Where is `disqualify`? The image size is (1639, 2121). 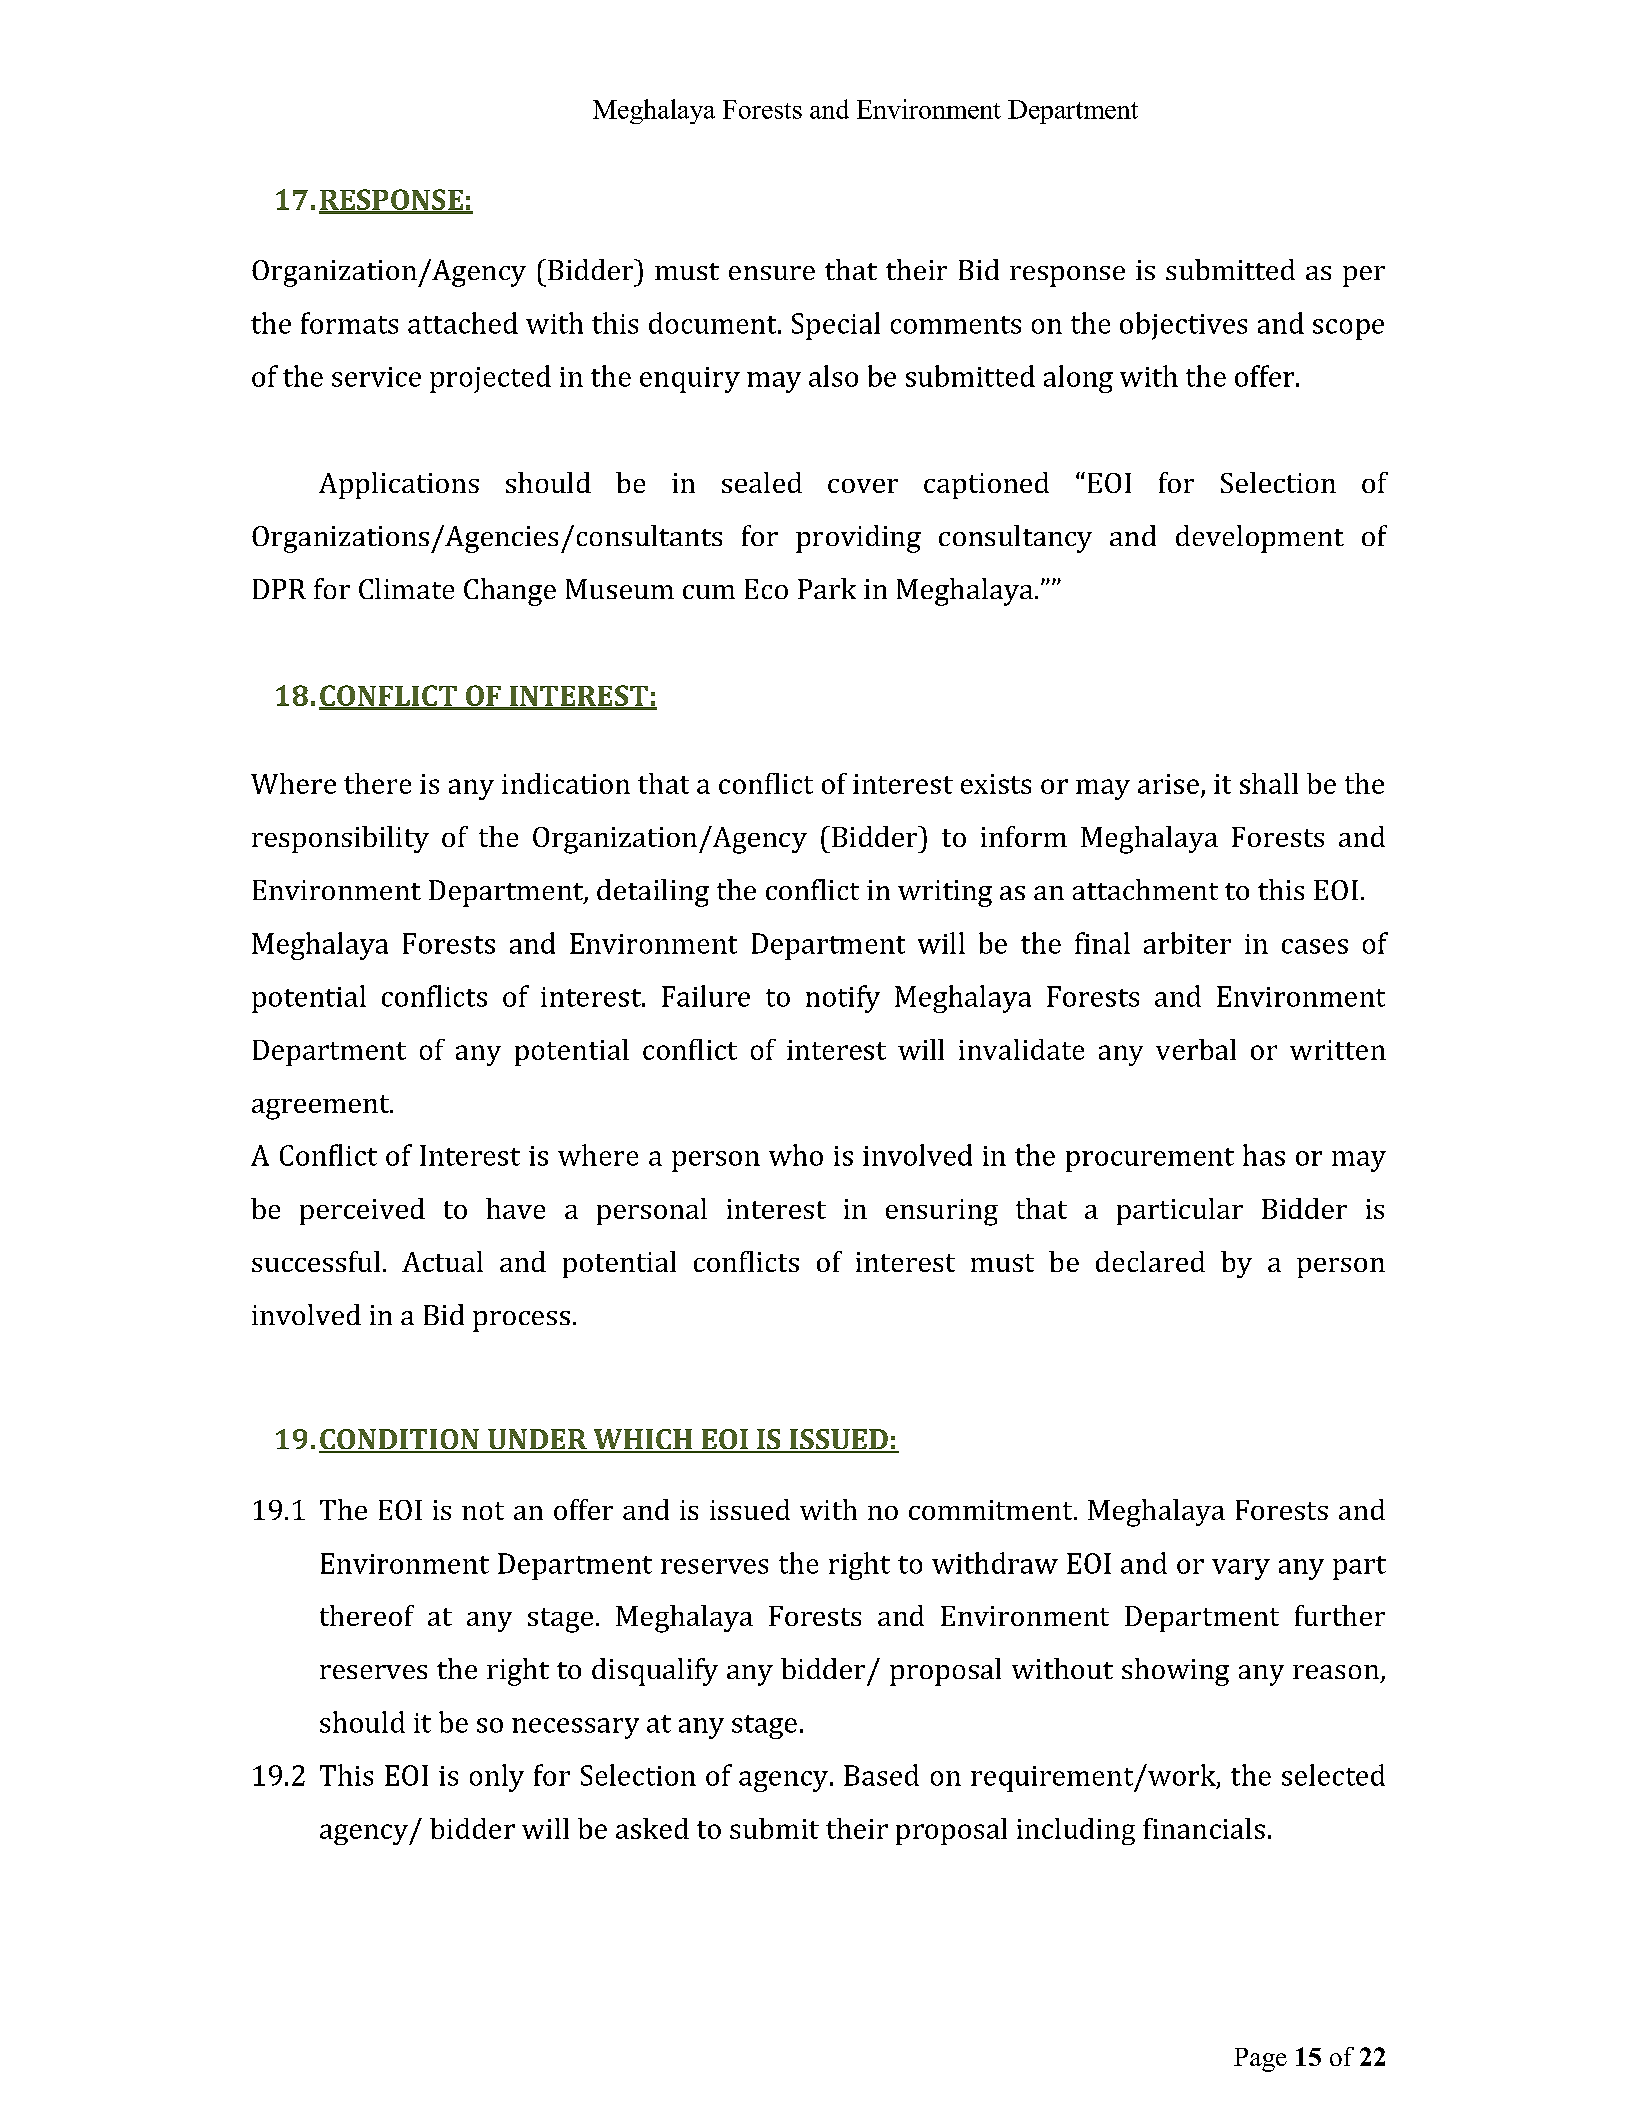 disqualify is located at coordinates (655, 1672).
